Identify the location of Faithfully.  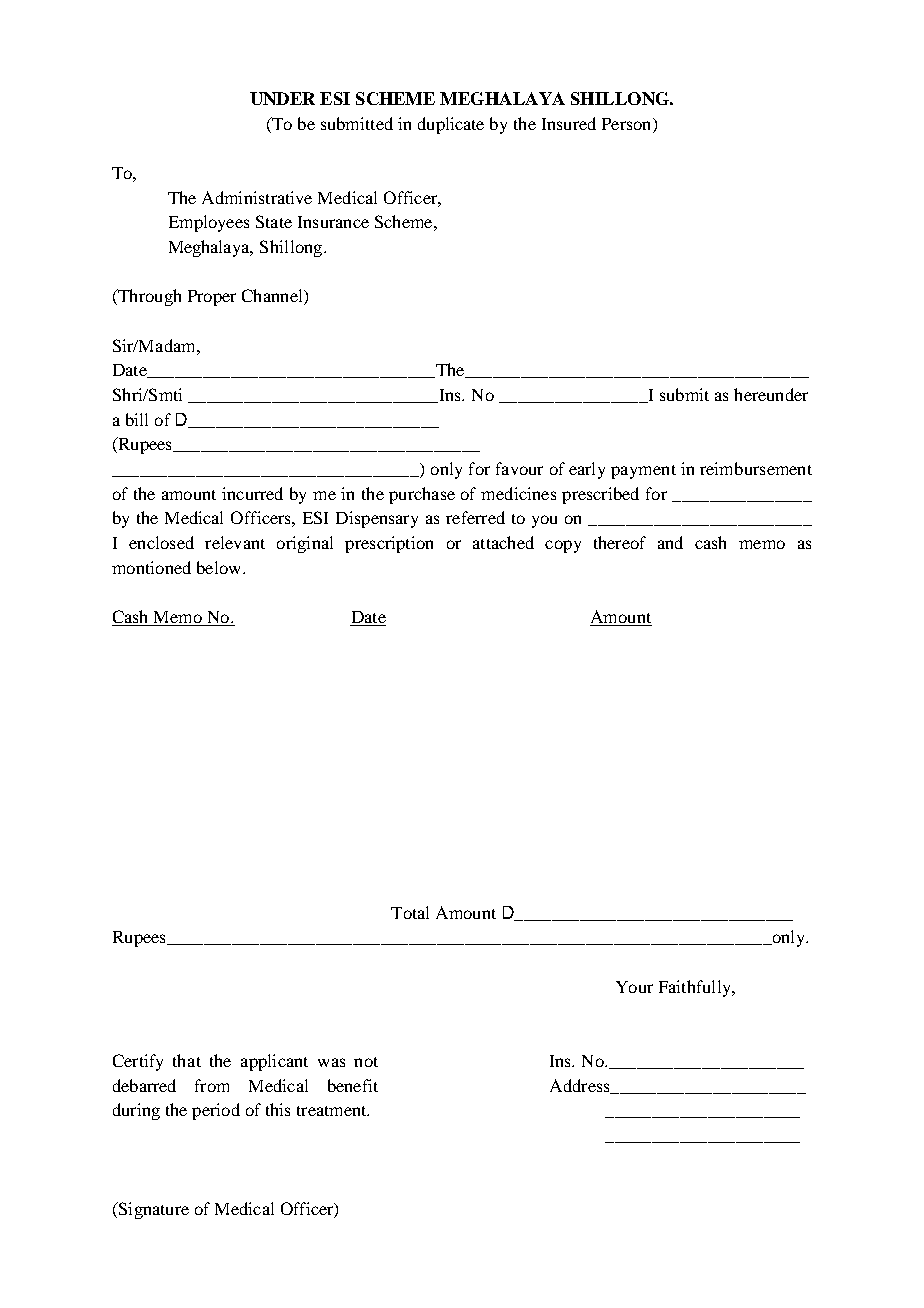
(696, 988).
